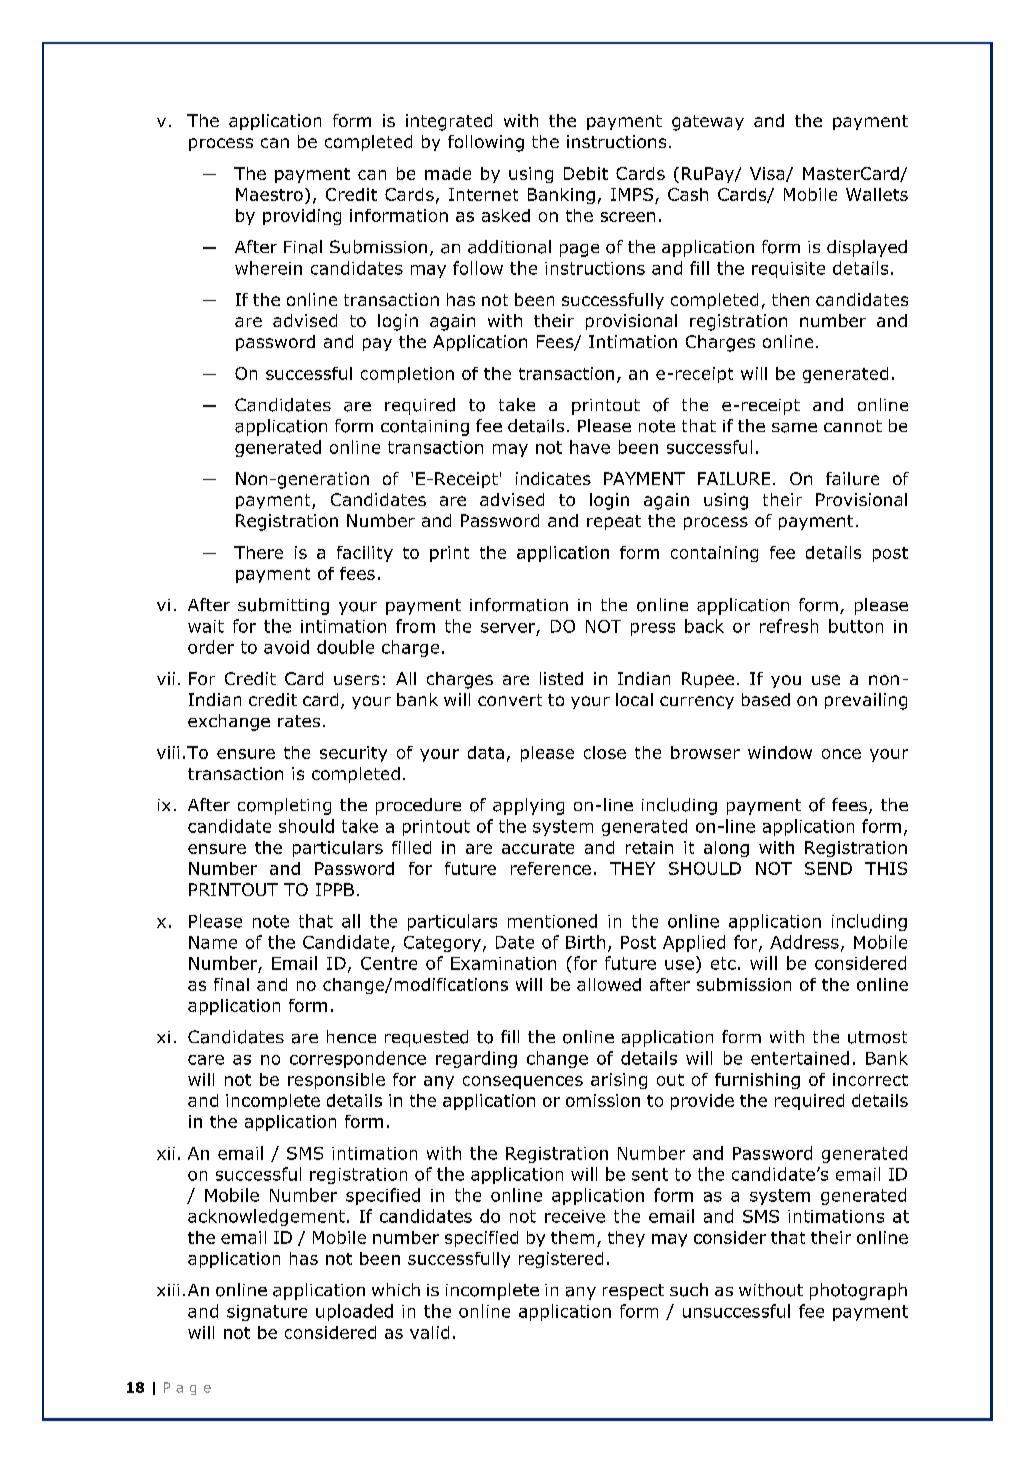  I want to click on accurate, so click(538, 848).
